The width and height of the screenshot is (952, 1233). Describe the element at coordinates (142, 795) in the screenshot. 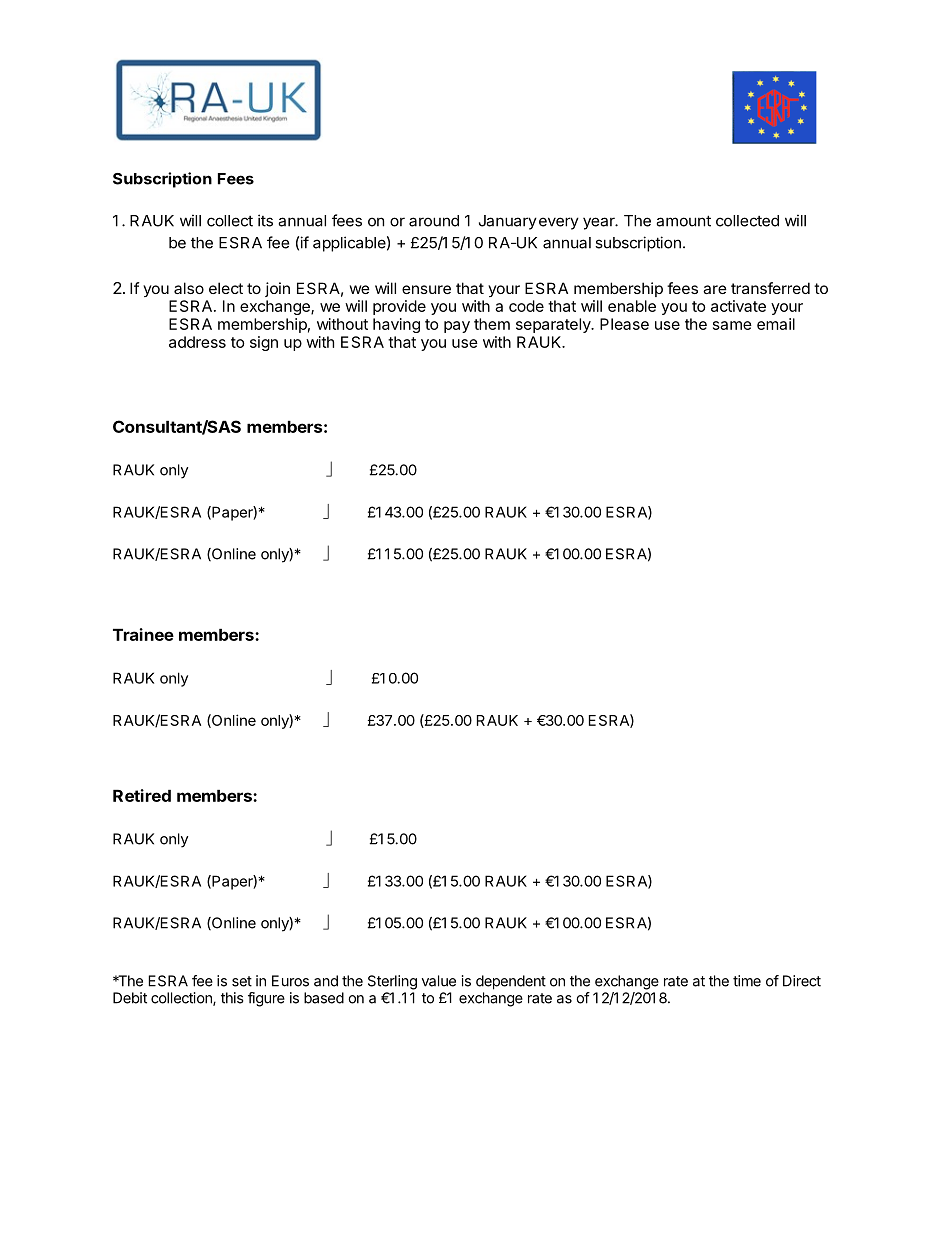

I see `Retired` at that location.
